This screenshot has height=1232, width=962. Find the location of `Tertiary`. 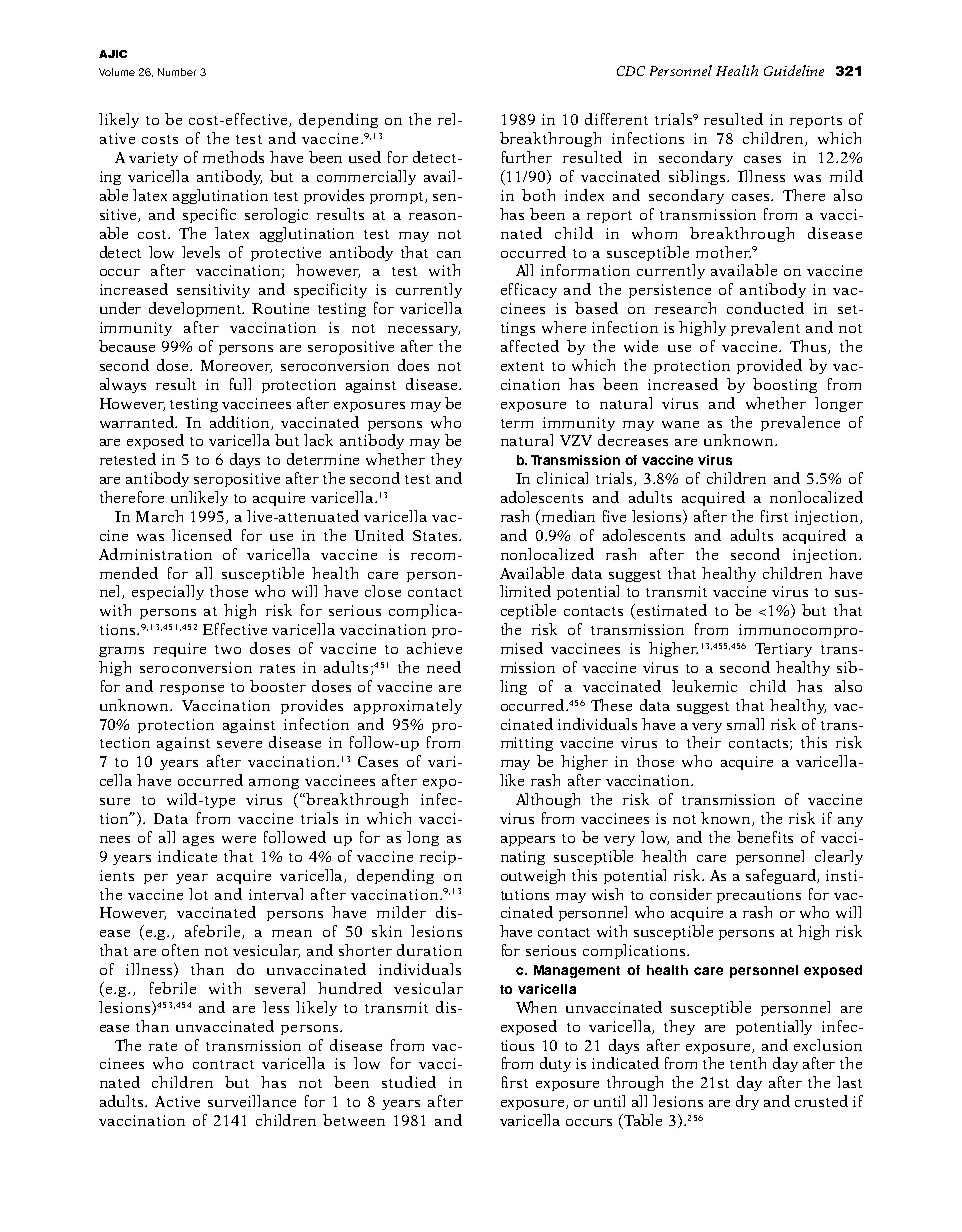

Tertiary is located at coordinates (783, 650).
